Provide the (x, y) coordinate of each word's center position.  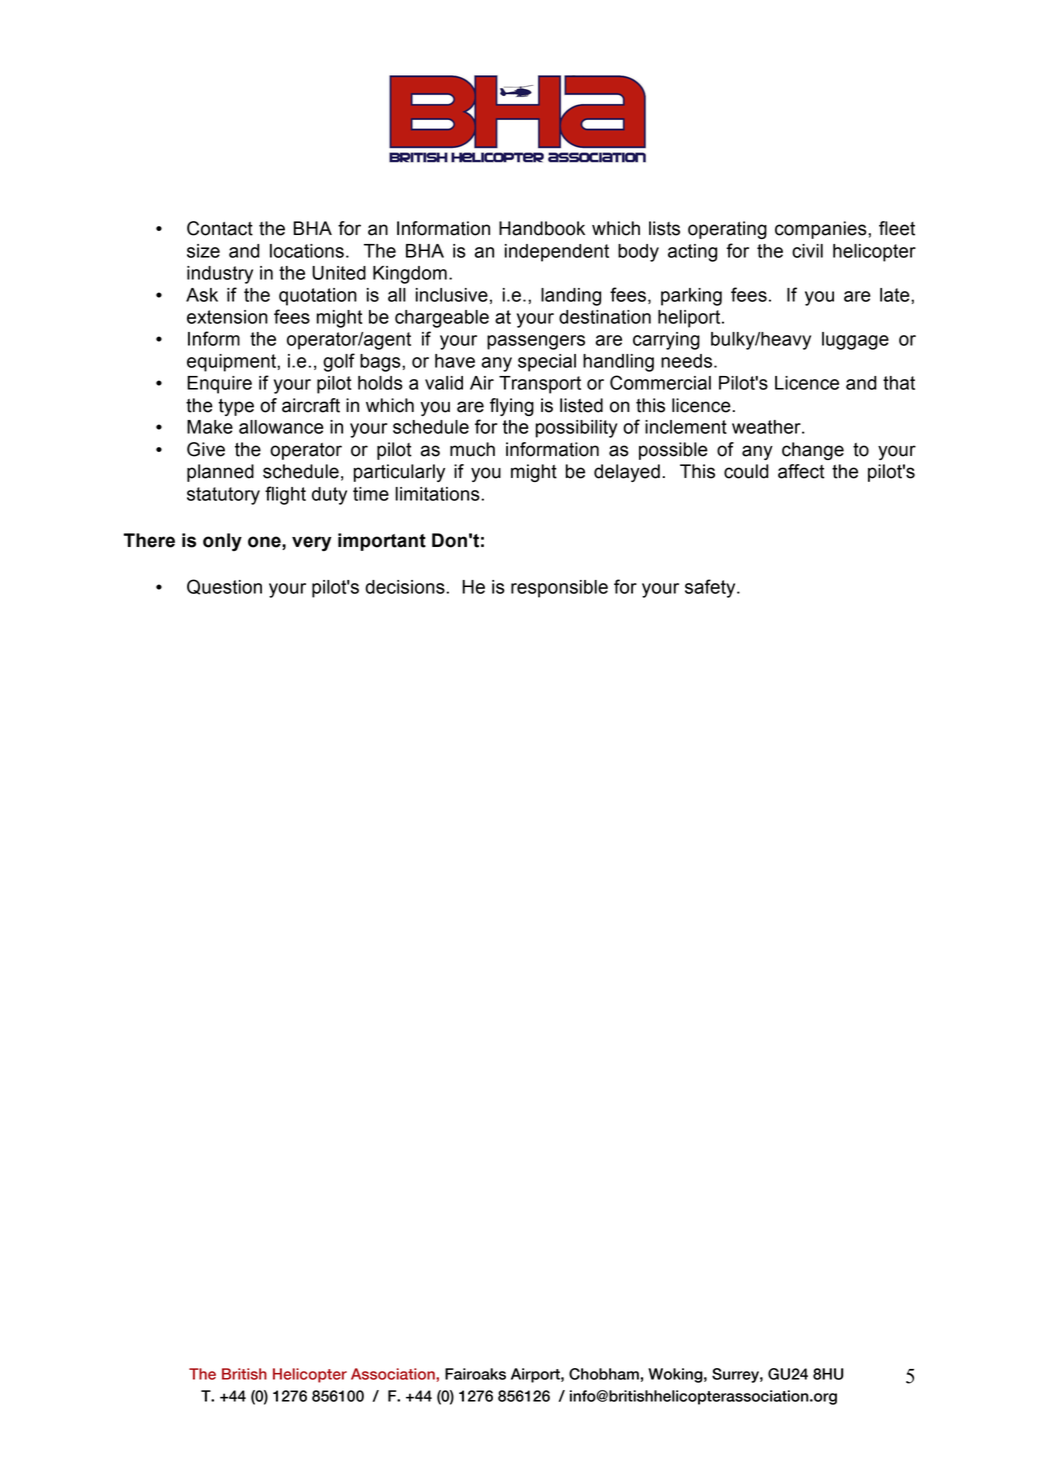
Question (224, 587)
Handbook (542, 228)
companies (822, 230)
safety (711, 588)
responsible (559, 589)
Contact (220, 228)
